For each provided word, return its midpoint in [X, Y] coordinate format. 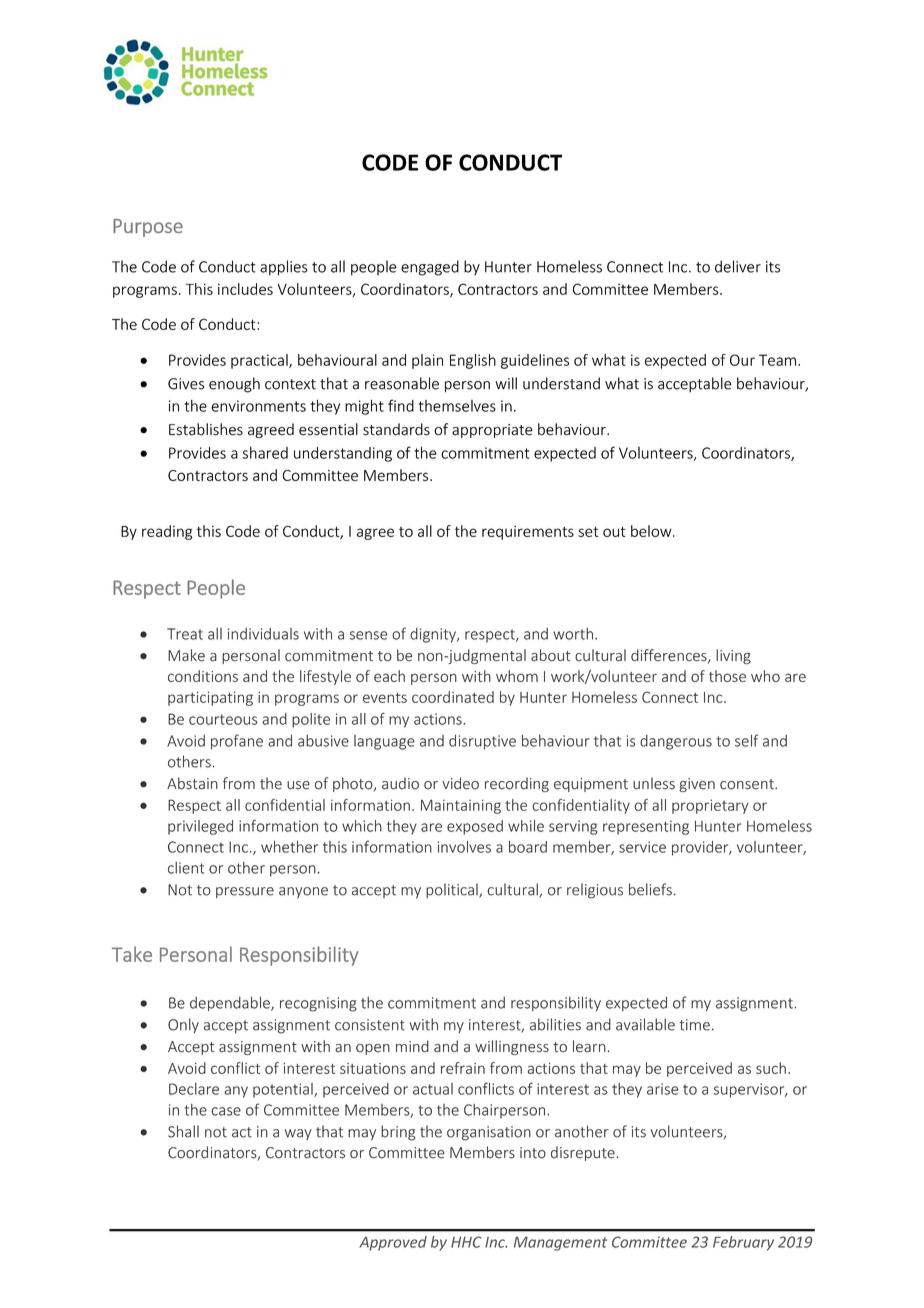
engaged [430, 268]
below [652, 531]
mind [412, 1046]
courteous [223, 719]
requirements [528, 533]
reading [167, 532]
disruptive [482, 742]
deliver [738, 266]
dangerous [676, 742]
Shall [183, 1131]
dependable [231, 1004]
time [694, 1025]
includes [245, 289]
